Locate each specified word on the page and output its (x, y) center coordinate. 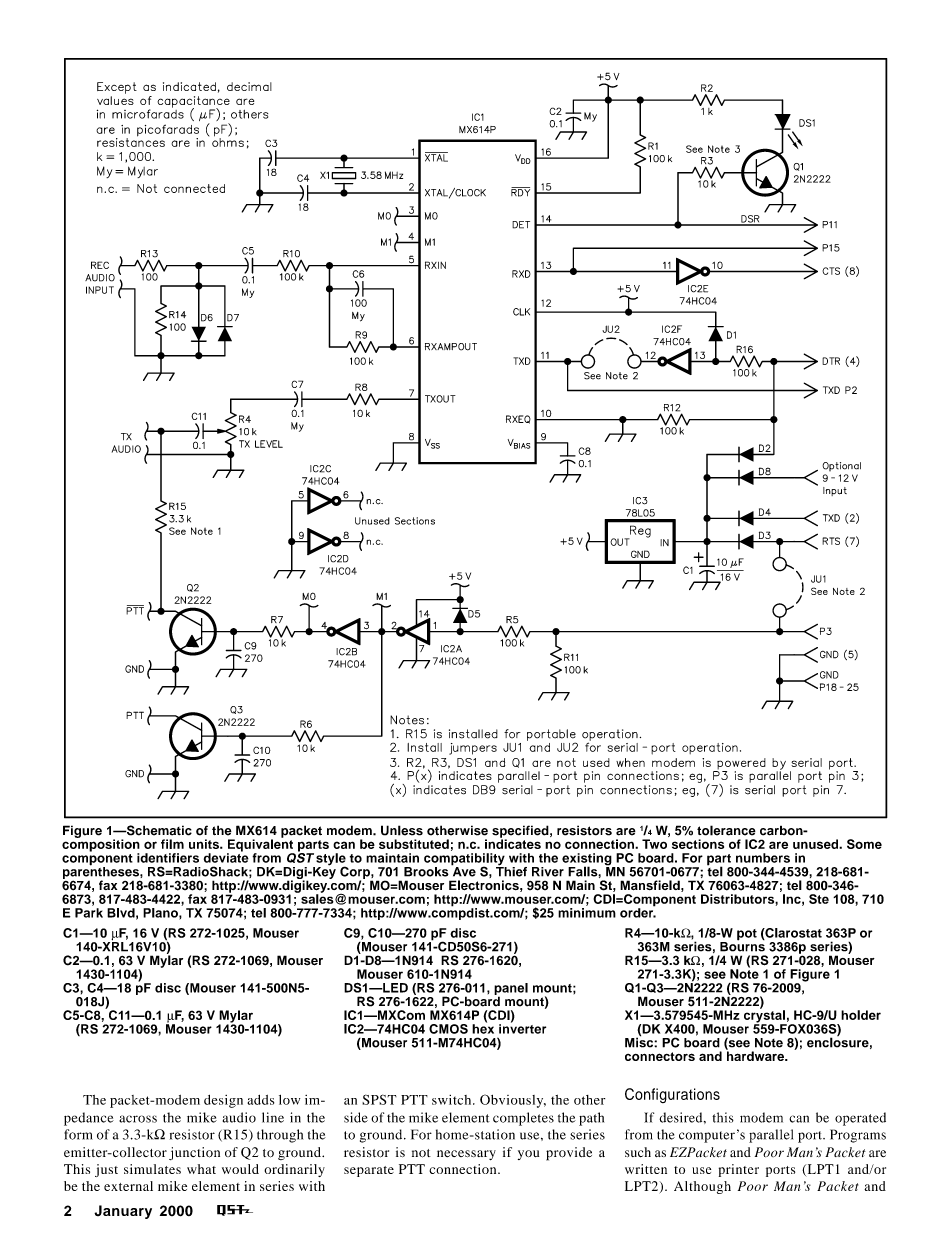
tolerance (726, 830)
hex (483, 1028)
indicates (513, 843)
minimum (587, 913)
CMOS (448, 1029)
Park (89, 913)
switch (453, 1100)
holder (861, 1015)
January (123, 1212)
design (223, 1101)
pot (747, 935)
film (172, 844)
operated (860, 1119)
